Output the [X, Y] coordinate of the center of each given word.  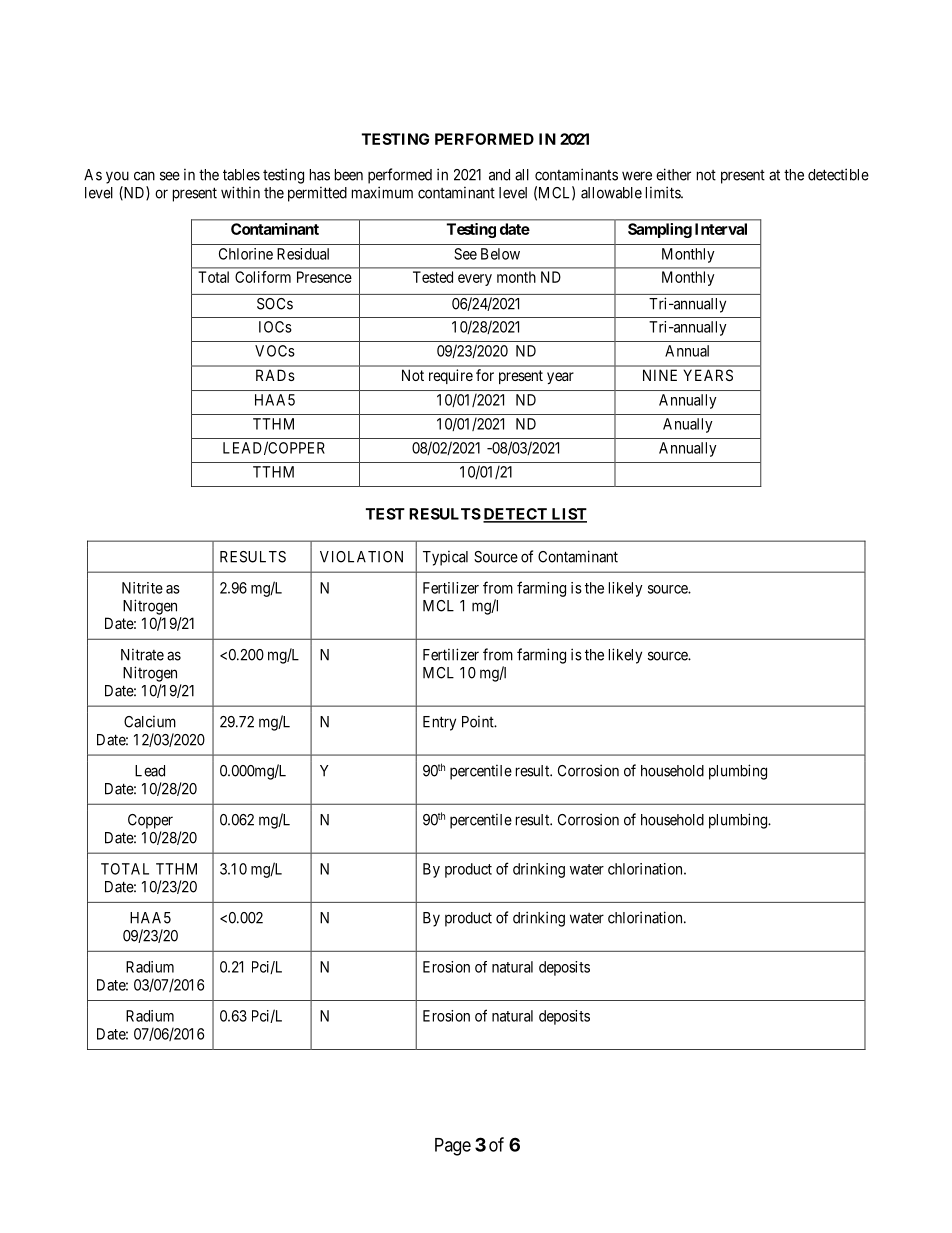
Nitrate [142, 655]
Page [453, 1147]
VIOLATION [361, 557]
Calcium [150, 722]
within [240, 192]
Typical [445, 558]
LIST [568, 515]
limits [664, 192]
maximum [382, 192]
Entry [439, 723]
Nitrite [142, 588]
